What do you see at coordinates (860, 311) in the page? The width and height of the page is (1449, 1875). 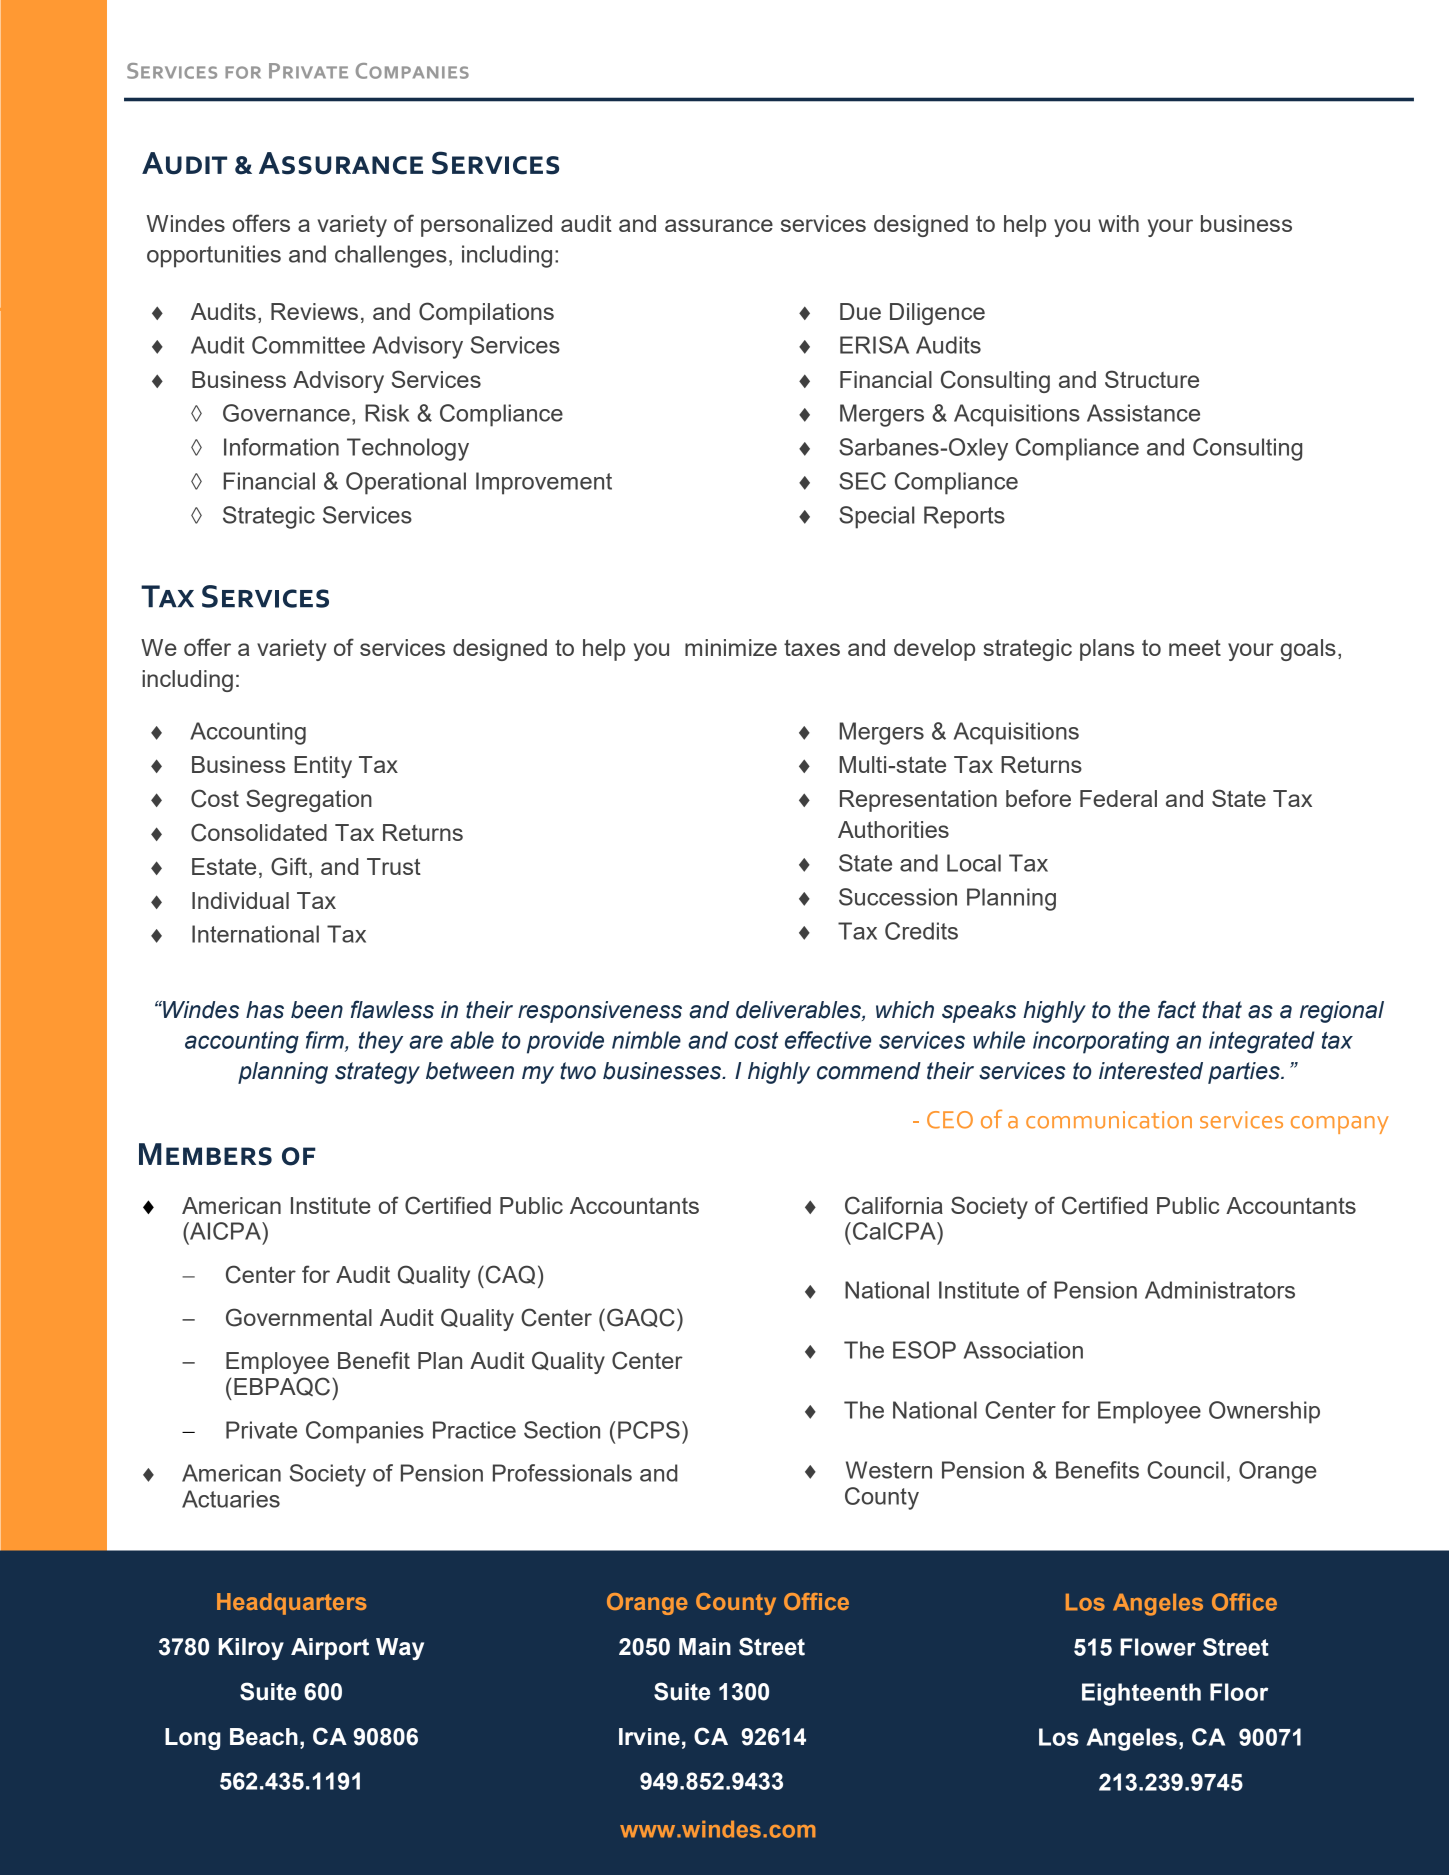 I see `Due` at bounding box center [860, 311].
